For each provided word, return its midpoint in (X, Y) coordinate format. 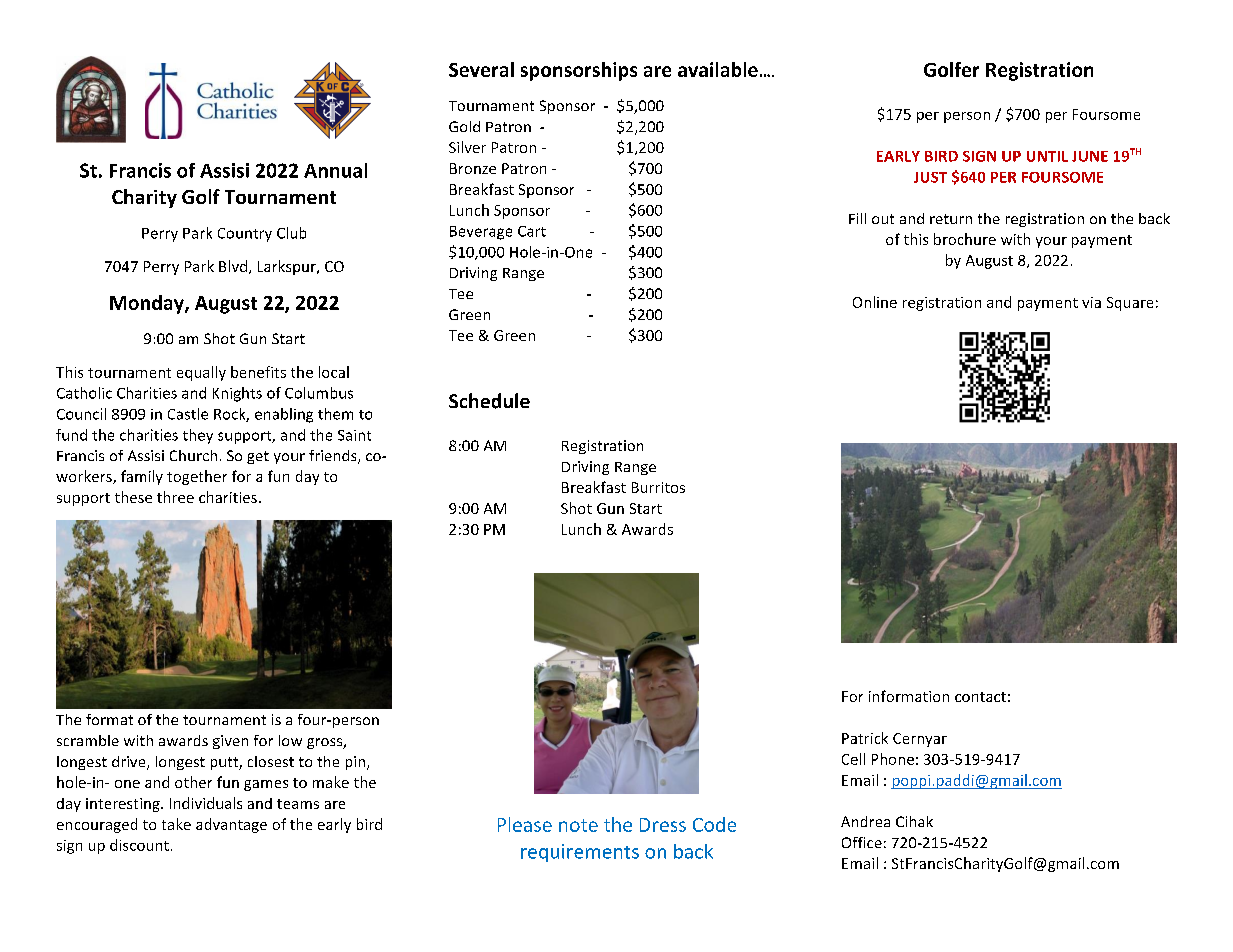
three (175, 497)
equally (201, 373)
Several (481, 69)
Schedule (489, 401)
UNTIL (1047, 156)
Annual (335, 170)
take (176, 824)
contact (980, 697)
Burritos (658, 487)
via (1091, 302)
